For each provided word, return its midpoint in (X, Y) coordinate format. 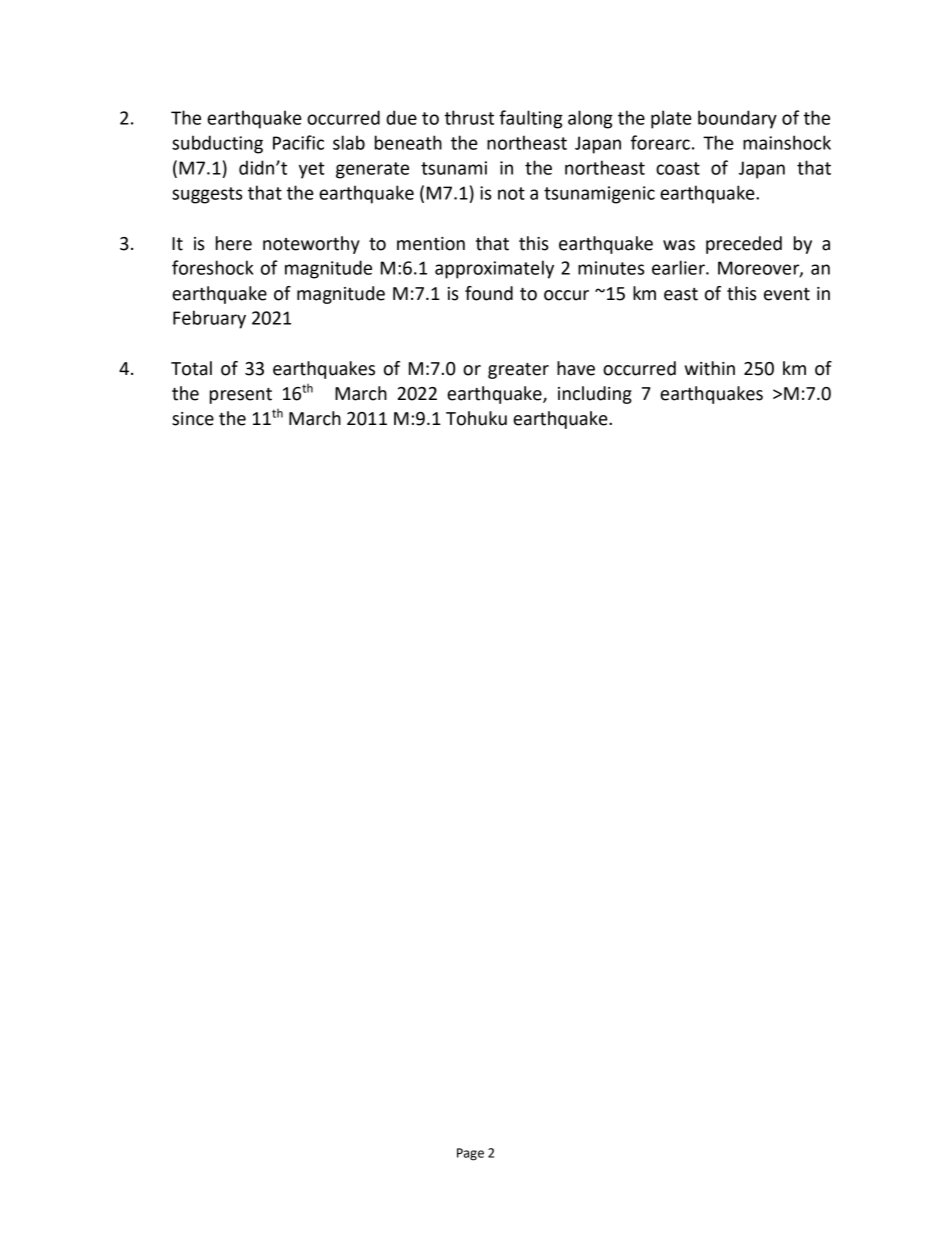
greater (518, 371)
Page (470, 1154)
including (595, 395)
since (193, 419)
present (241, 396)
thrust (469, 117)
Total (191, 368)
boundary (737, 119)
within (710, 368)
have (576, 368)
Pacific (298, 142)
